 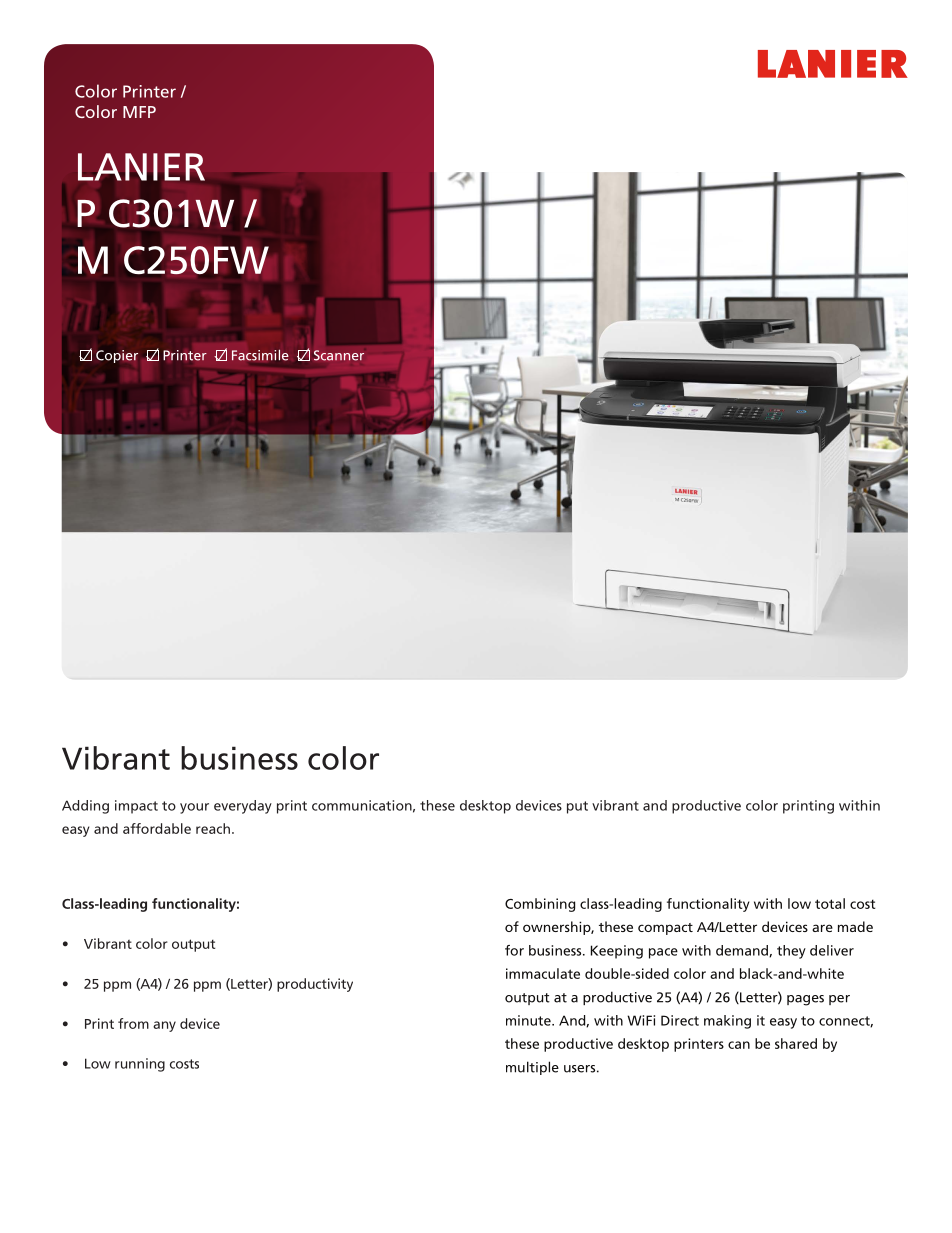 I want to click on compact, so click(x=665, y=929).
